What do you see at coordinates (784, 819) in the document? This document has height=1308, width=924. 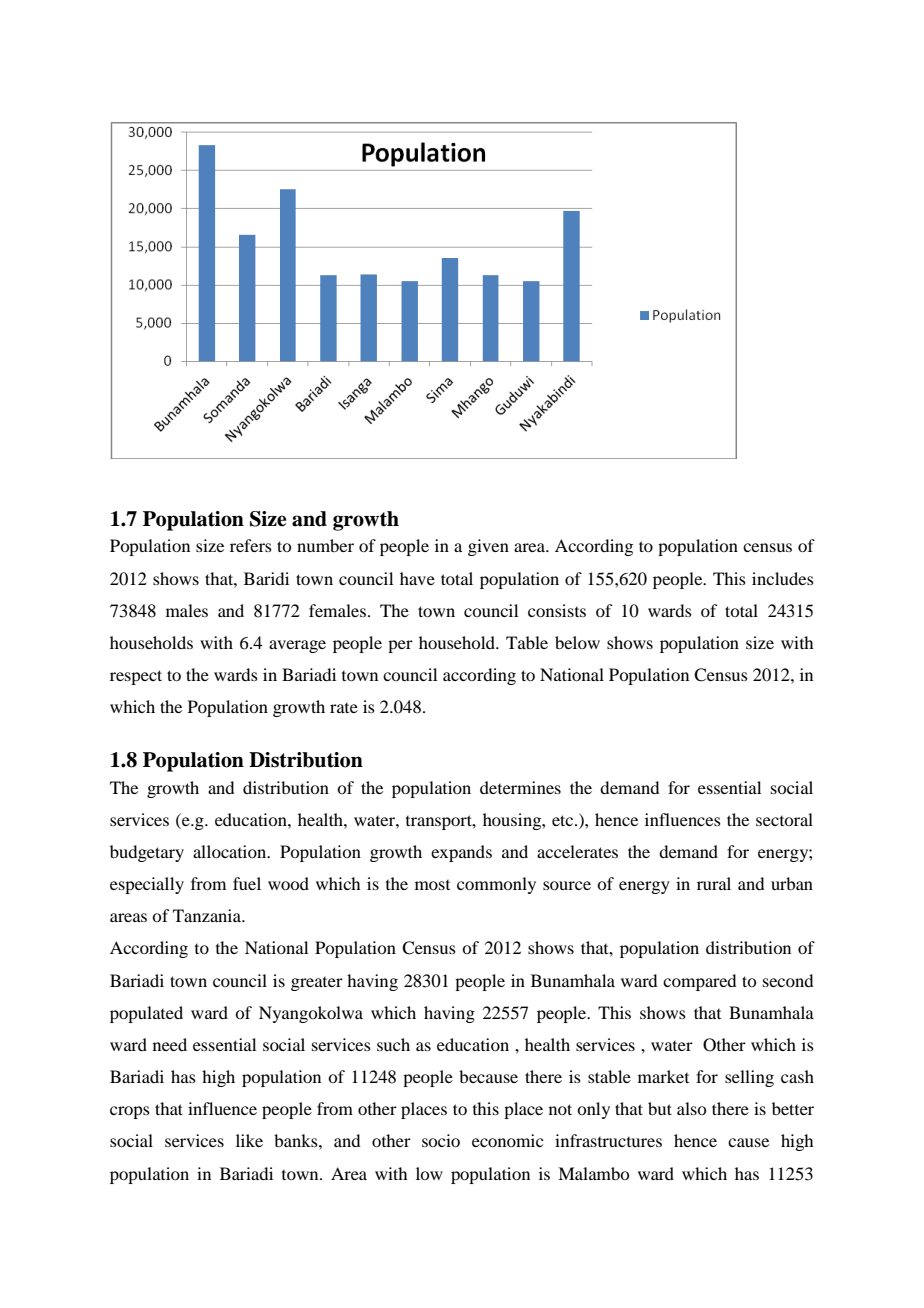 I see `sectoral` at bounding box center [784, 819].
